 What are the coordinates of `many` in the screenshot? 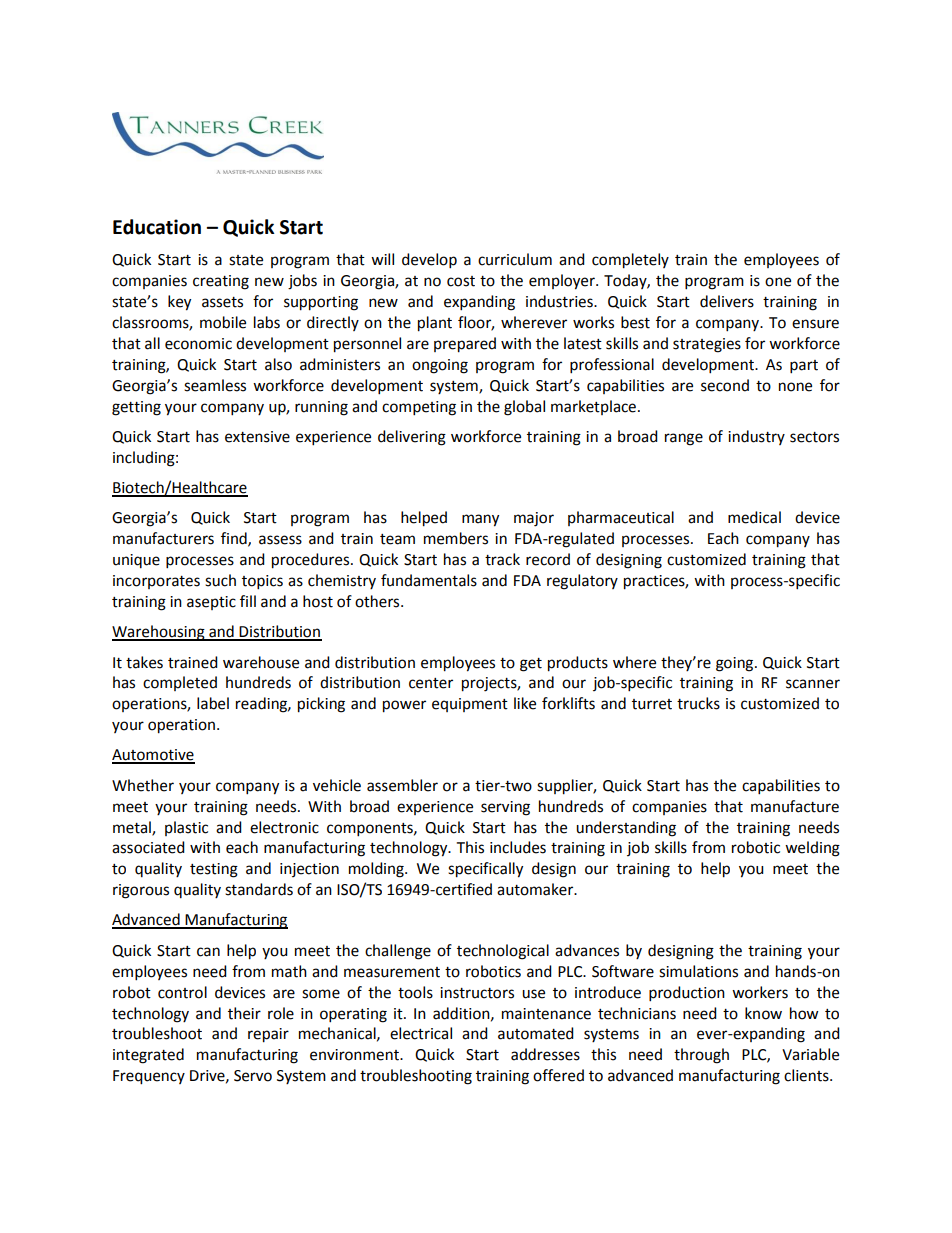 It's located at (480, 520).
